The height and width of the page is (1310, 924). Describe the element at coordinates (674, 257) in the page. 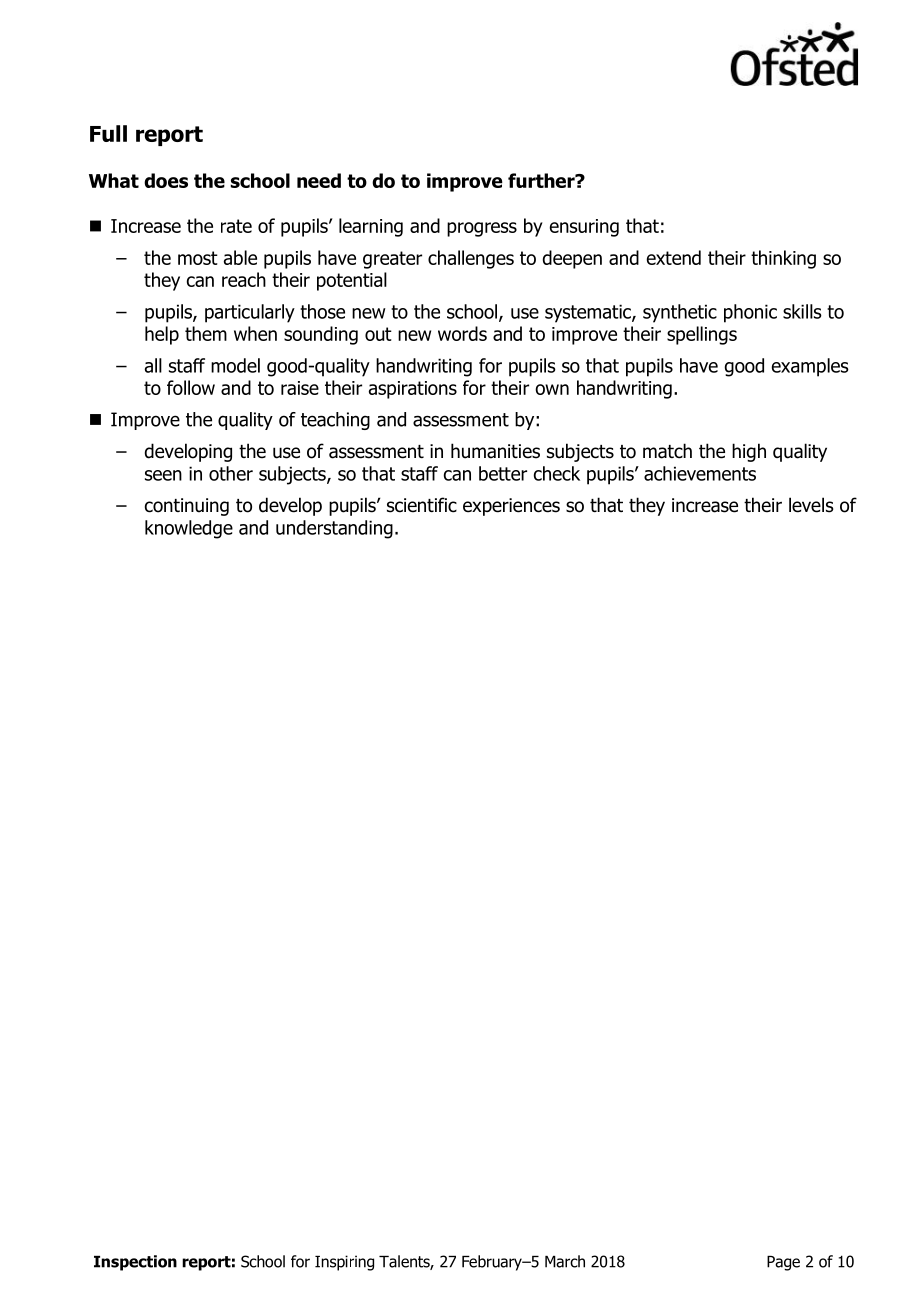

I see `extend` at that location.
